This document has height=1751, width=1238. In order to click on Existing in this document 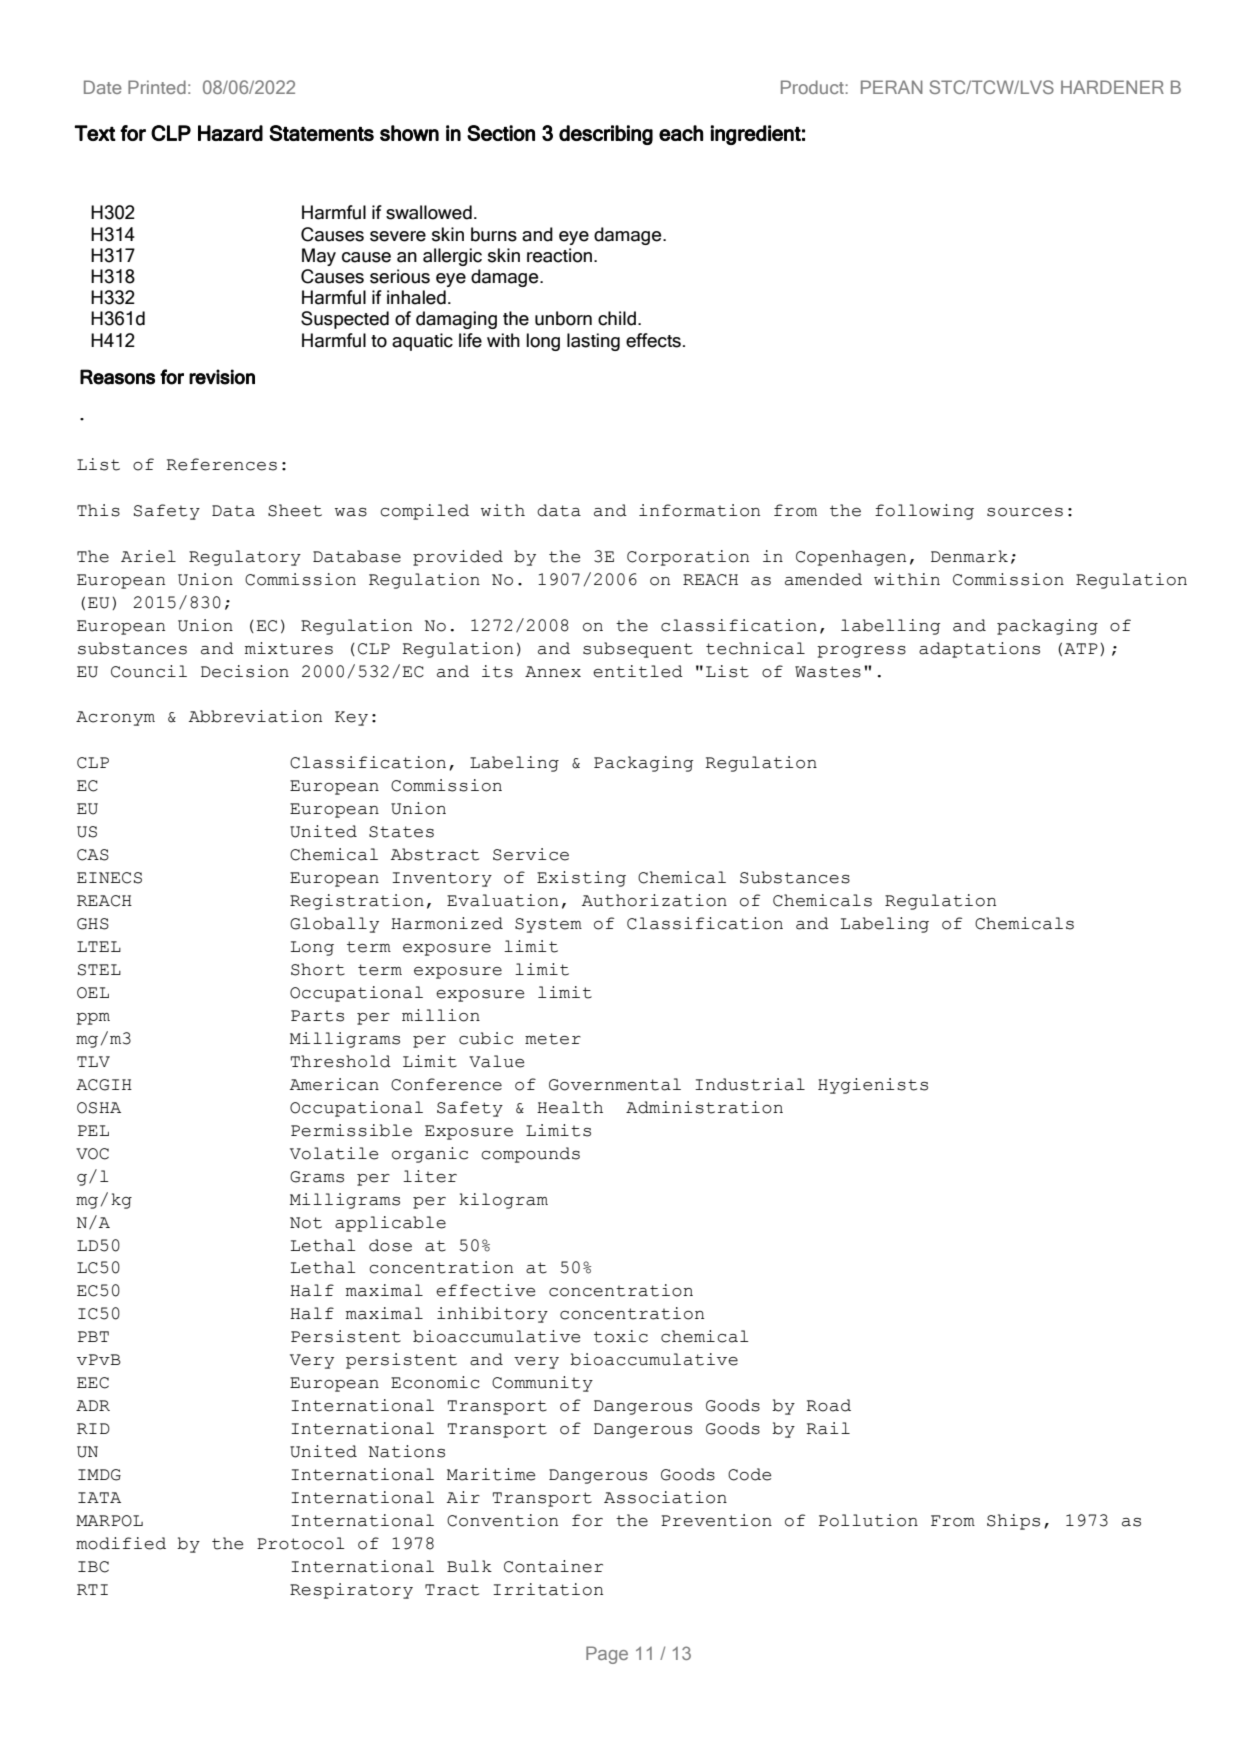, I will do `click(581, 879)`.
